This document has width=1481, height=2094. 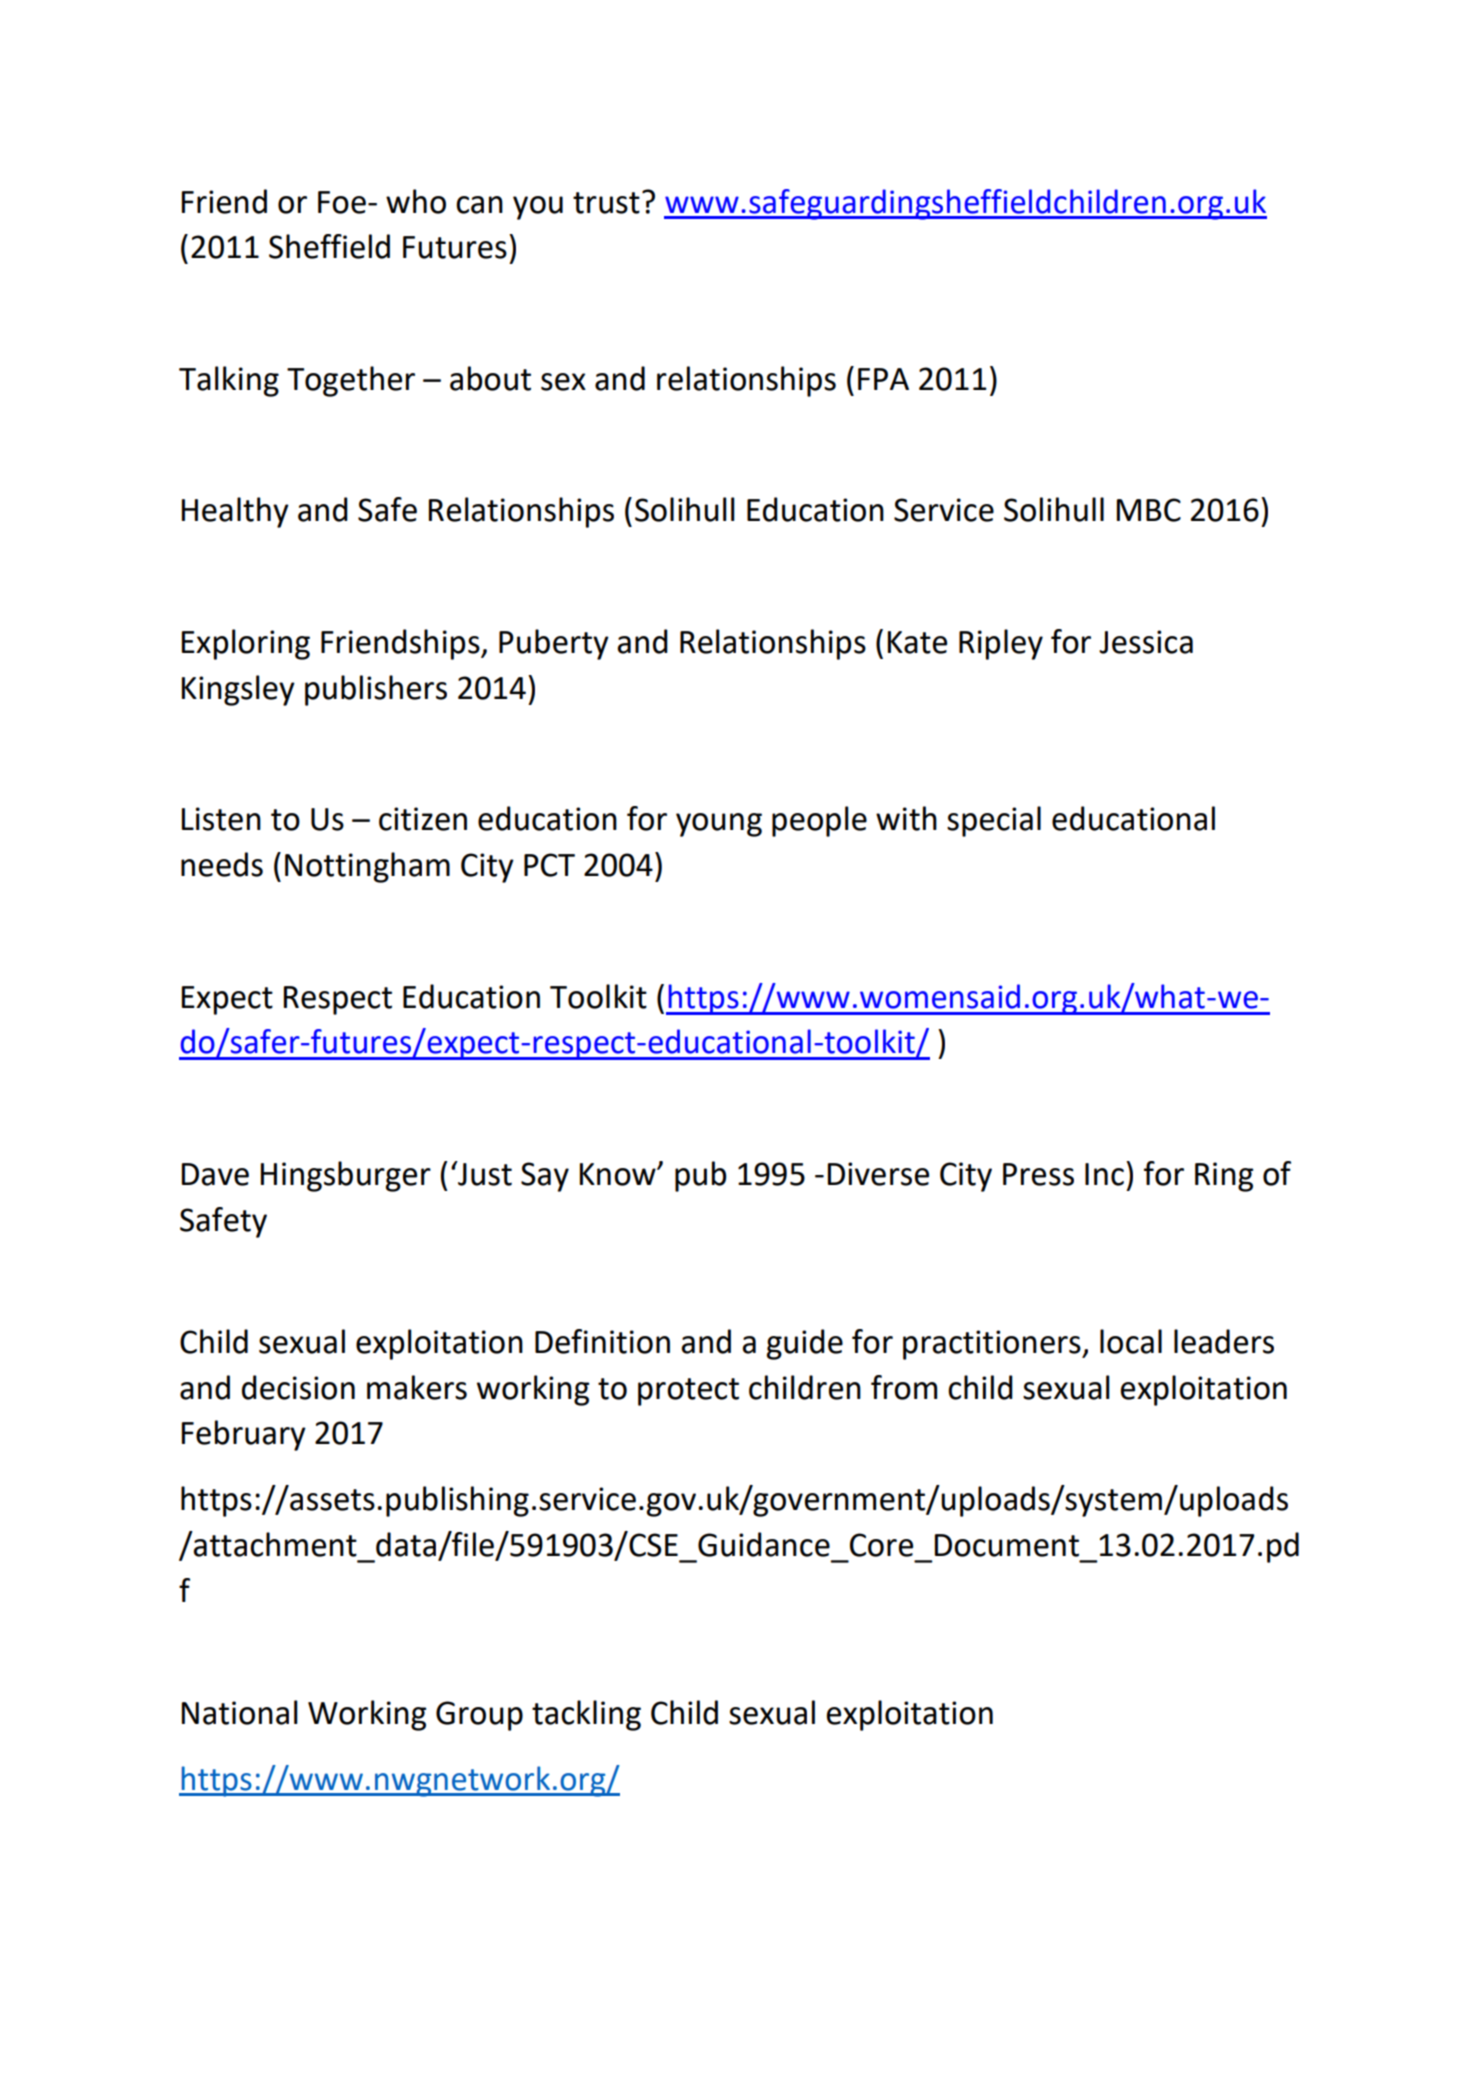 I want to click on National, so click(x=240, y=1712).
